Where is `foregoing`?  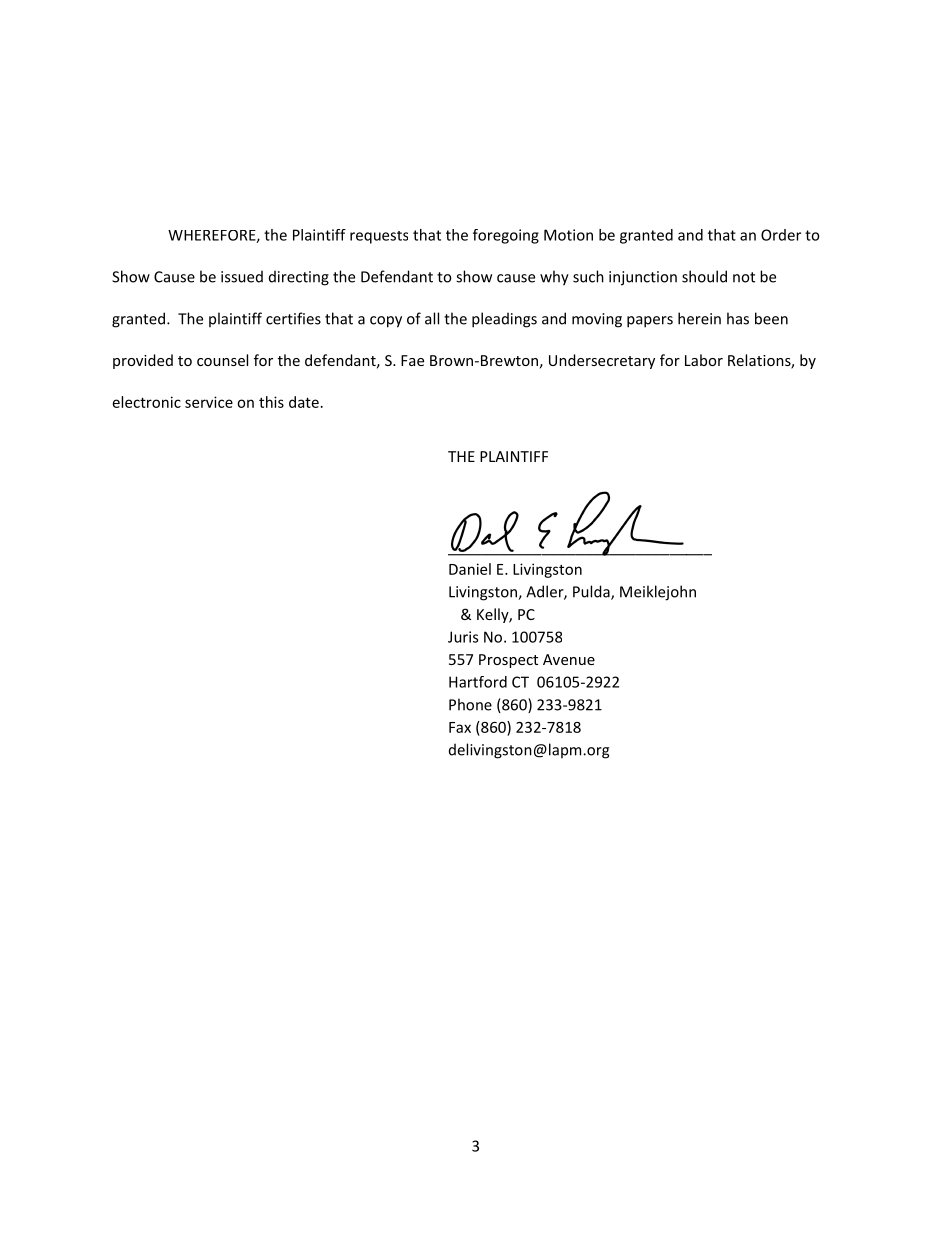
foregoing is located at coordinates (506, 236).
